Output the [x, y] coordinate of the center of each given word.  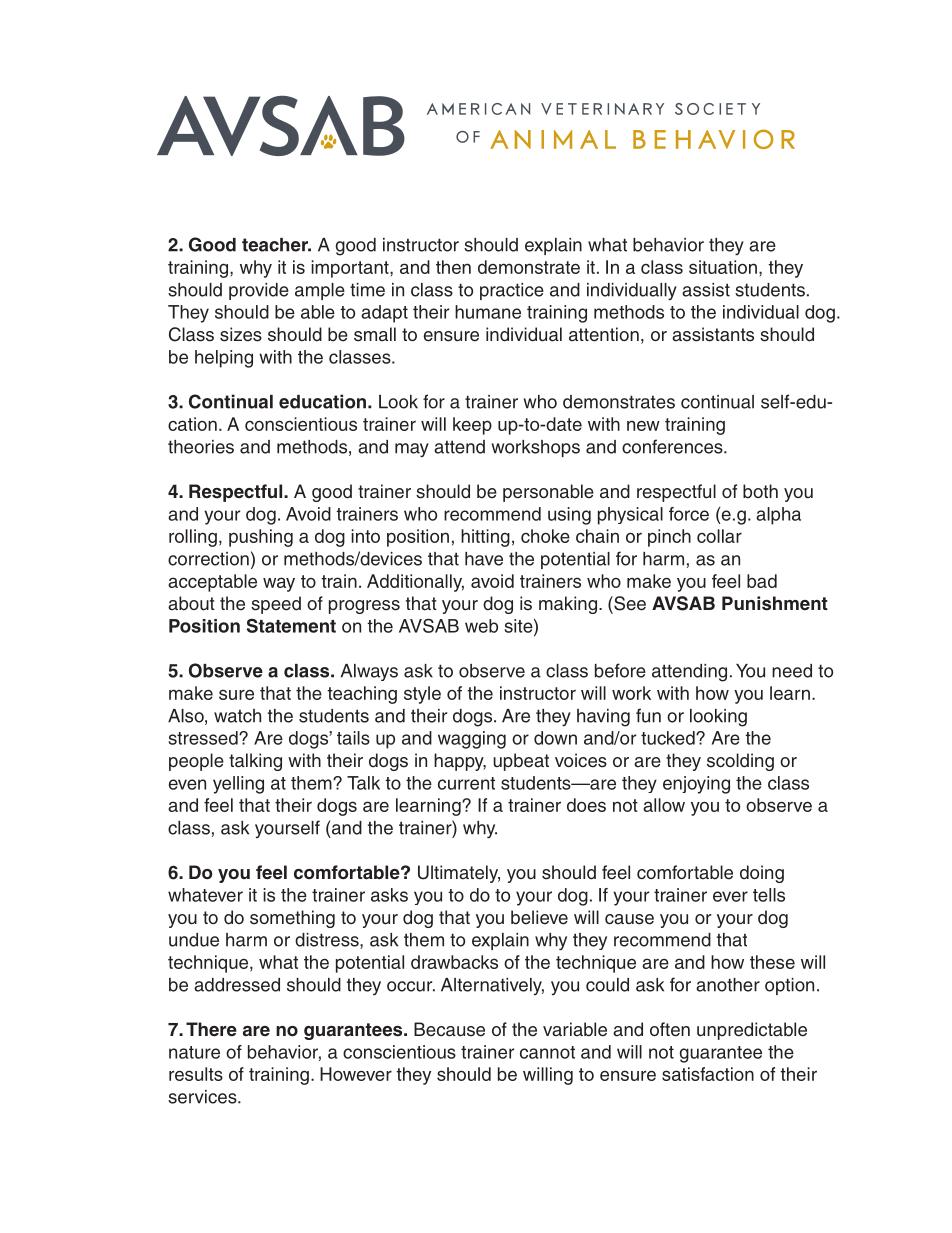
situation [723, 267]
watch [237, 716]
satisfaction [708, 1074]
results [196, 1074]
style [422, 695]
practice [512, 291]
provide [259, 291]
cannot [547, 1052]
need [792, 671]
